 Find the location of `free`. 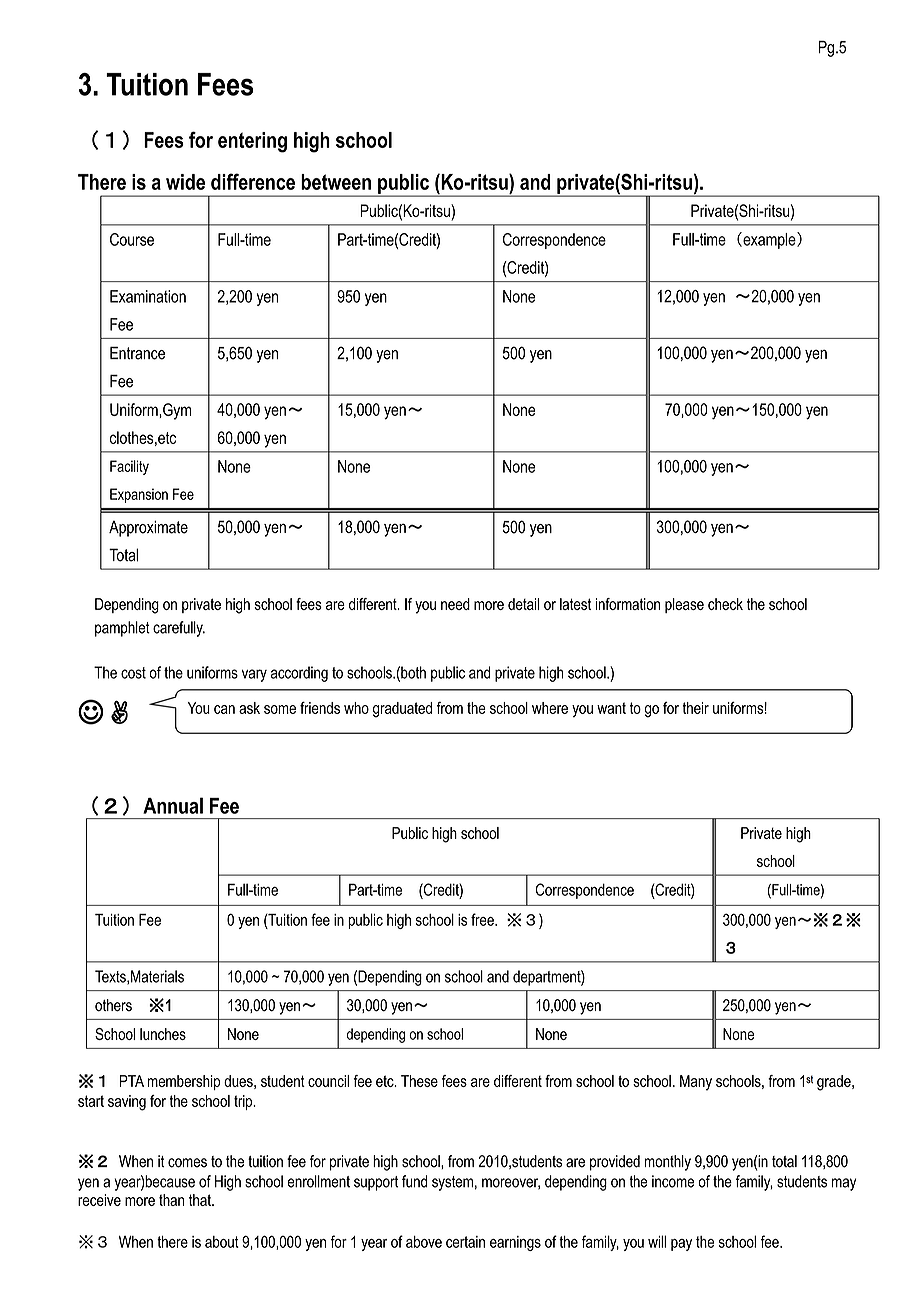

free is located at coordinates (483, 919).
